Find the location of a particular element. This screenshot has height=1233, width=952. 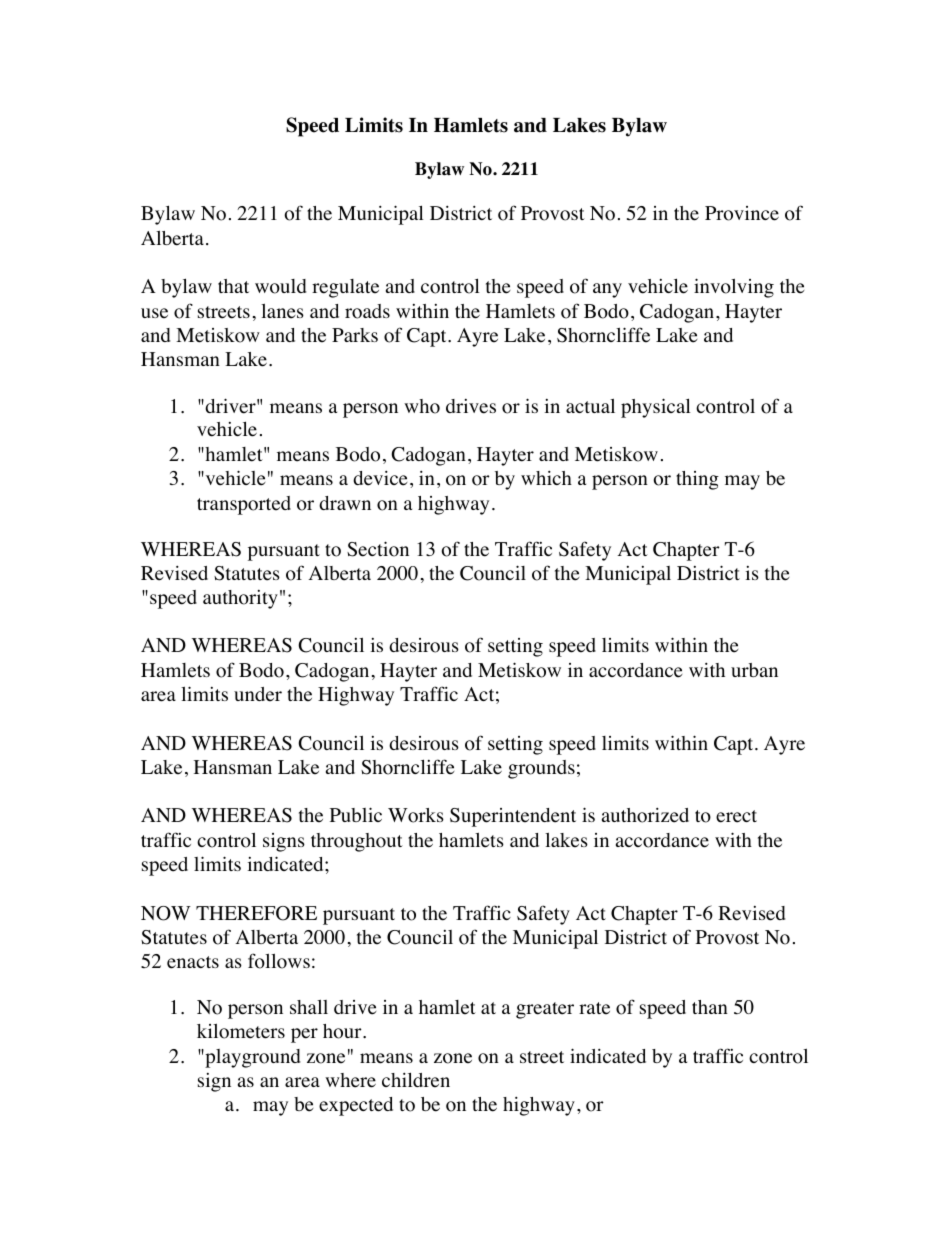

Section is located at coordinates (378, 549).
